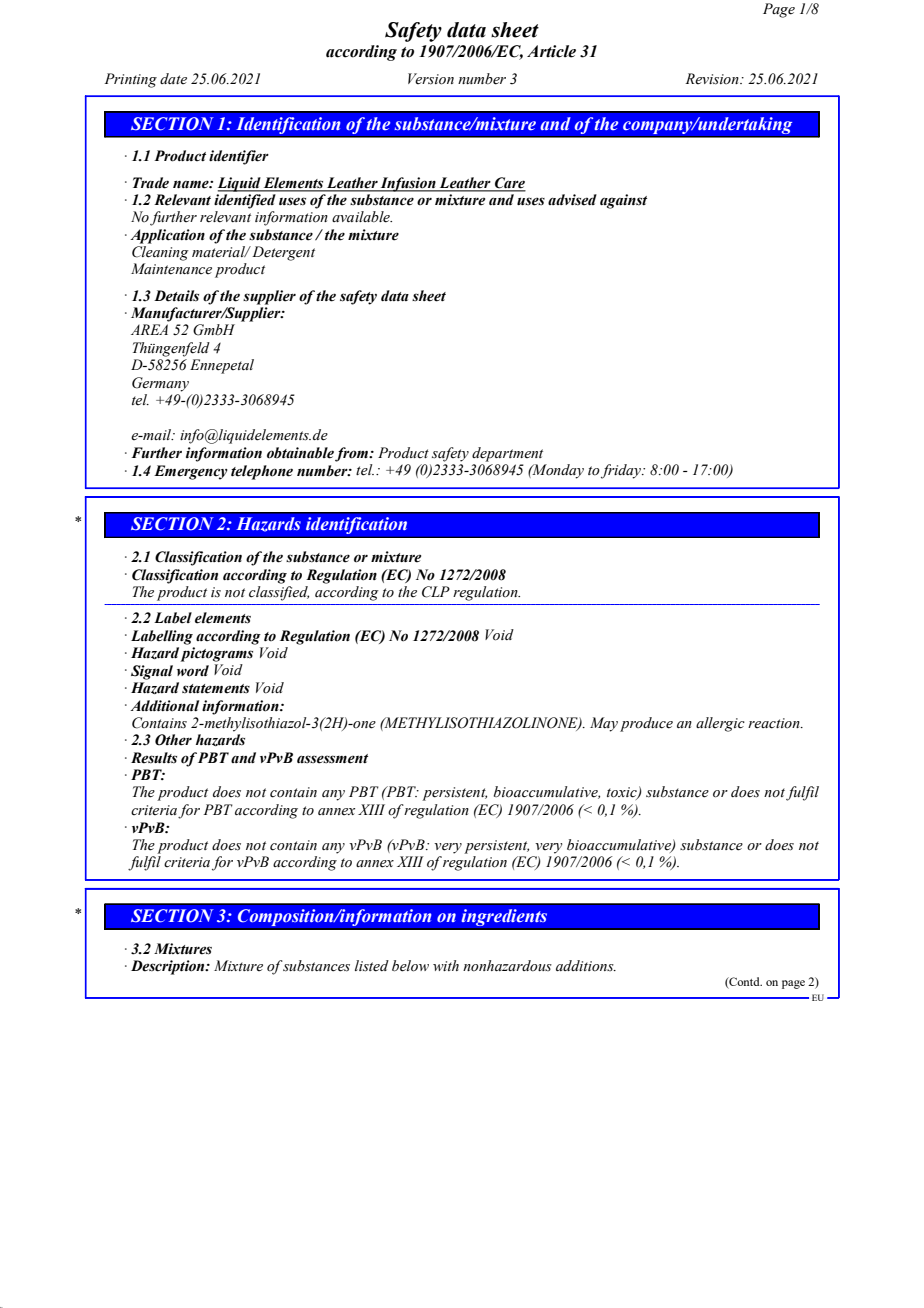  I want to click on assessment, so click(332, 759).
